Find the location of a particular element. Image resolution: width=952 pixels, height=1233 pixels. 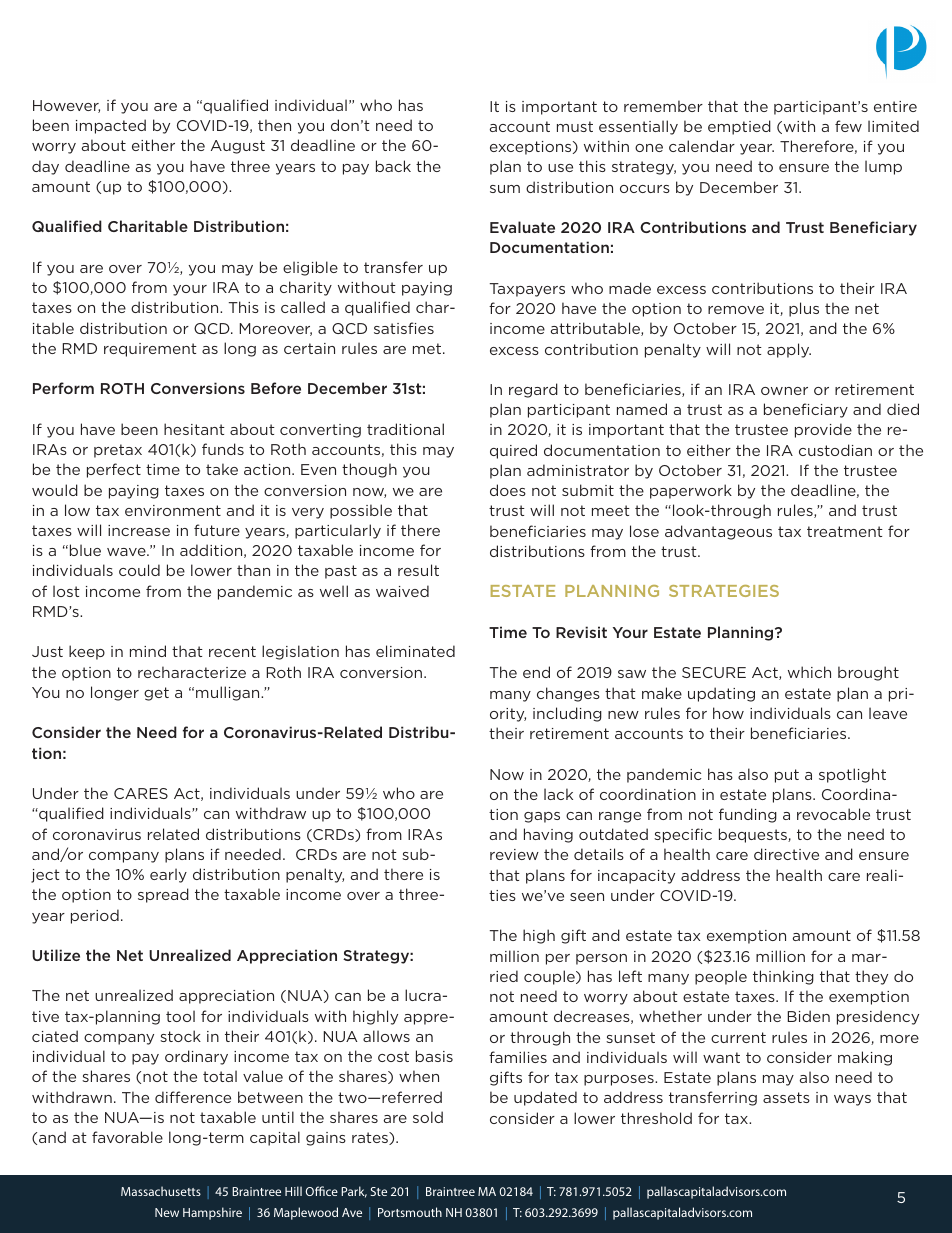

requirement is located at coordinates (150, 350).
